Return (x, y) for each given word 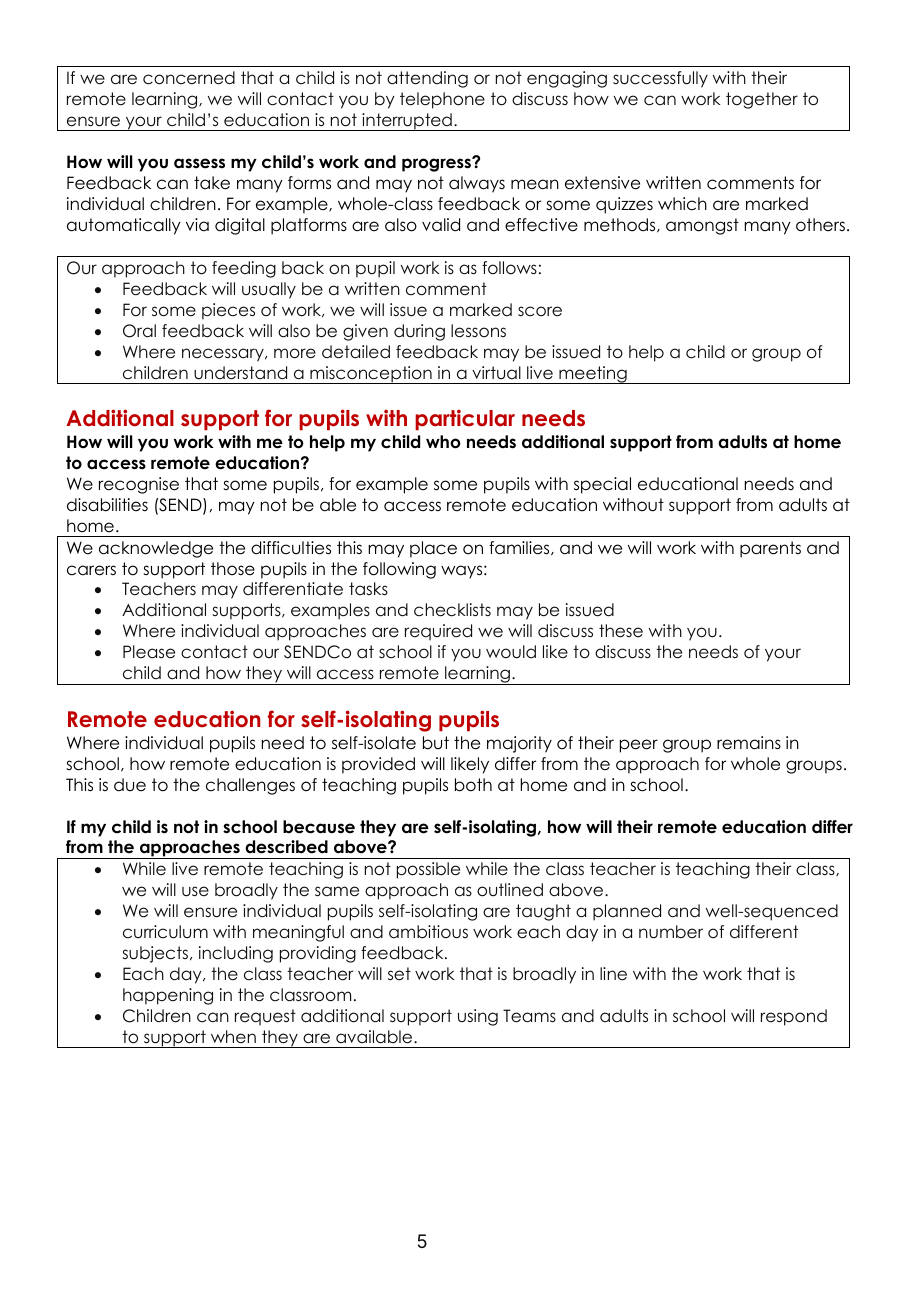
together (762, 100)
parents (770, 549)
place (433, 549)
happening (168, 996)
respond (794, 1017)
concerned (189, 78)
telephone (442, 100)
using (478, 1017)
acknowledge (156, 549)
